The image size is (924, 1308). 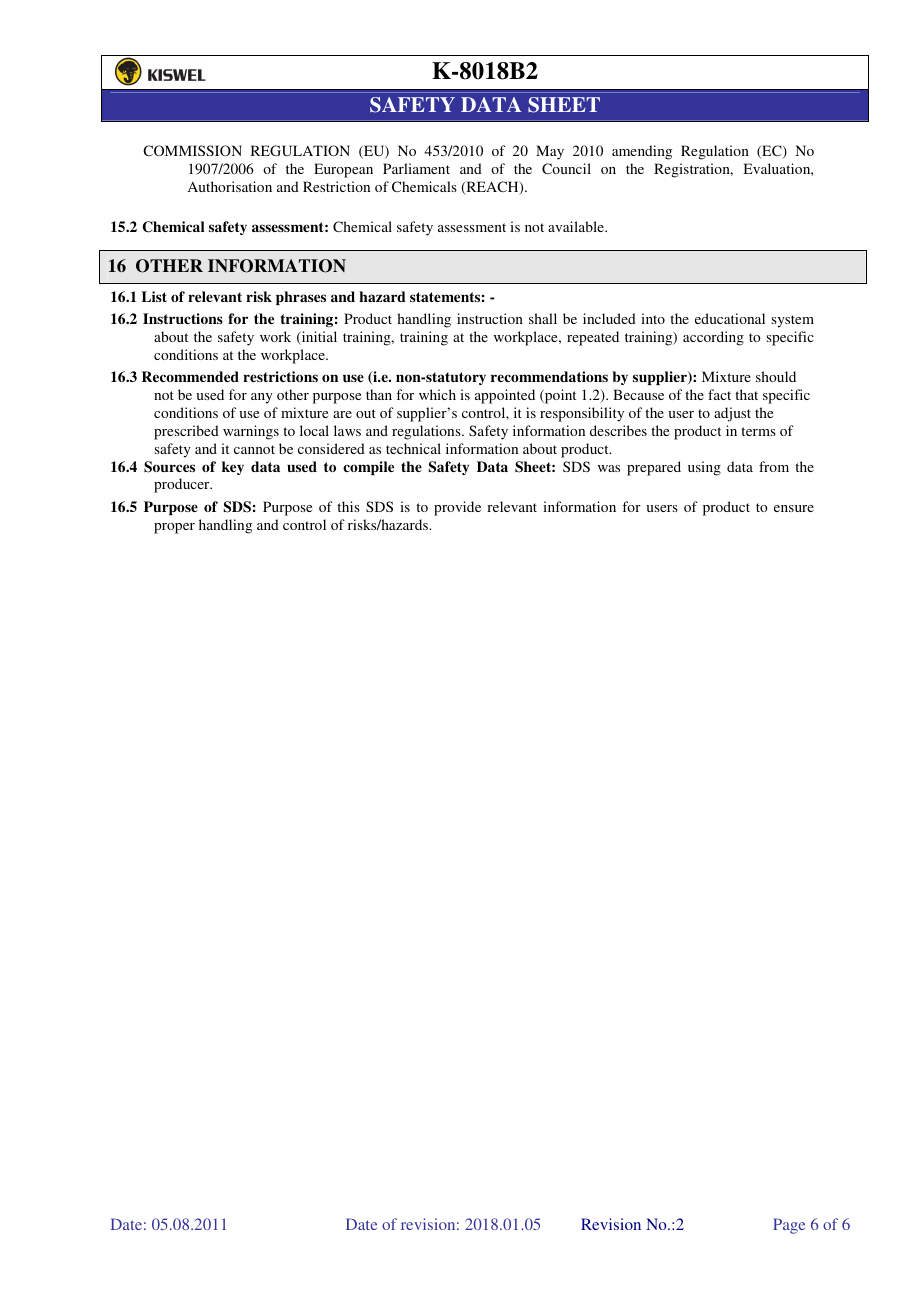 What do you see at coordinates (348, 506) in the screenshot?
I see `this` at bounding box center [348, 506].
